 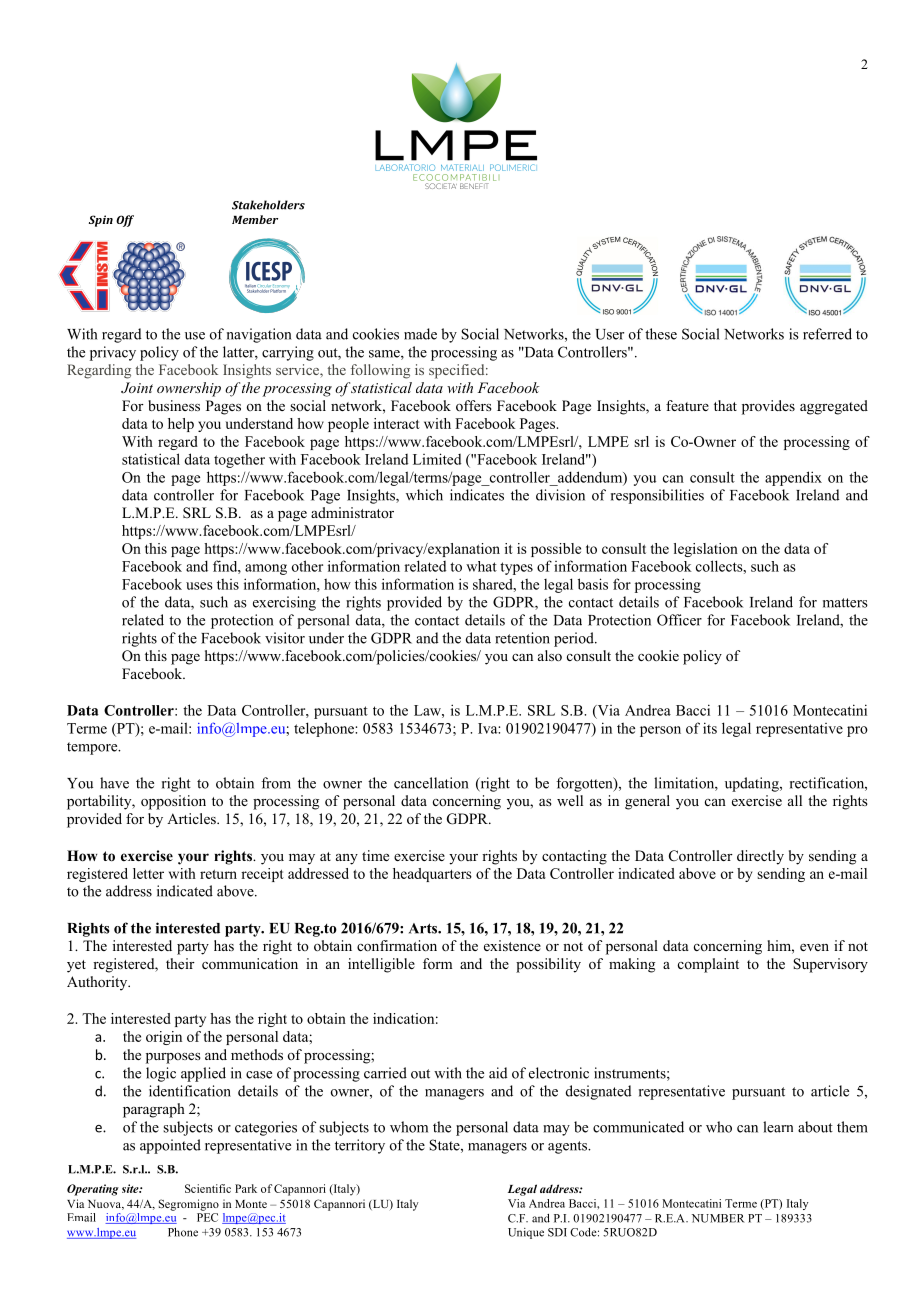 What do you see at coordinates (512, 945) in the screenshot?
I see `existence` at bounding box center [512, 945].
